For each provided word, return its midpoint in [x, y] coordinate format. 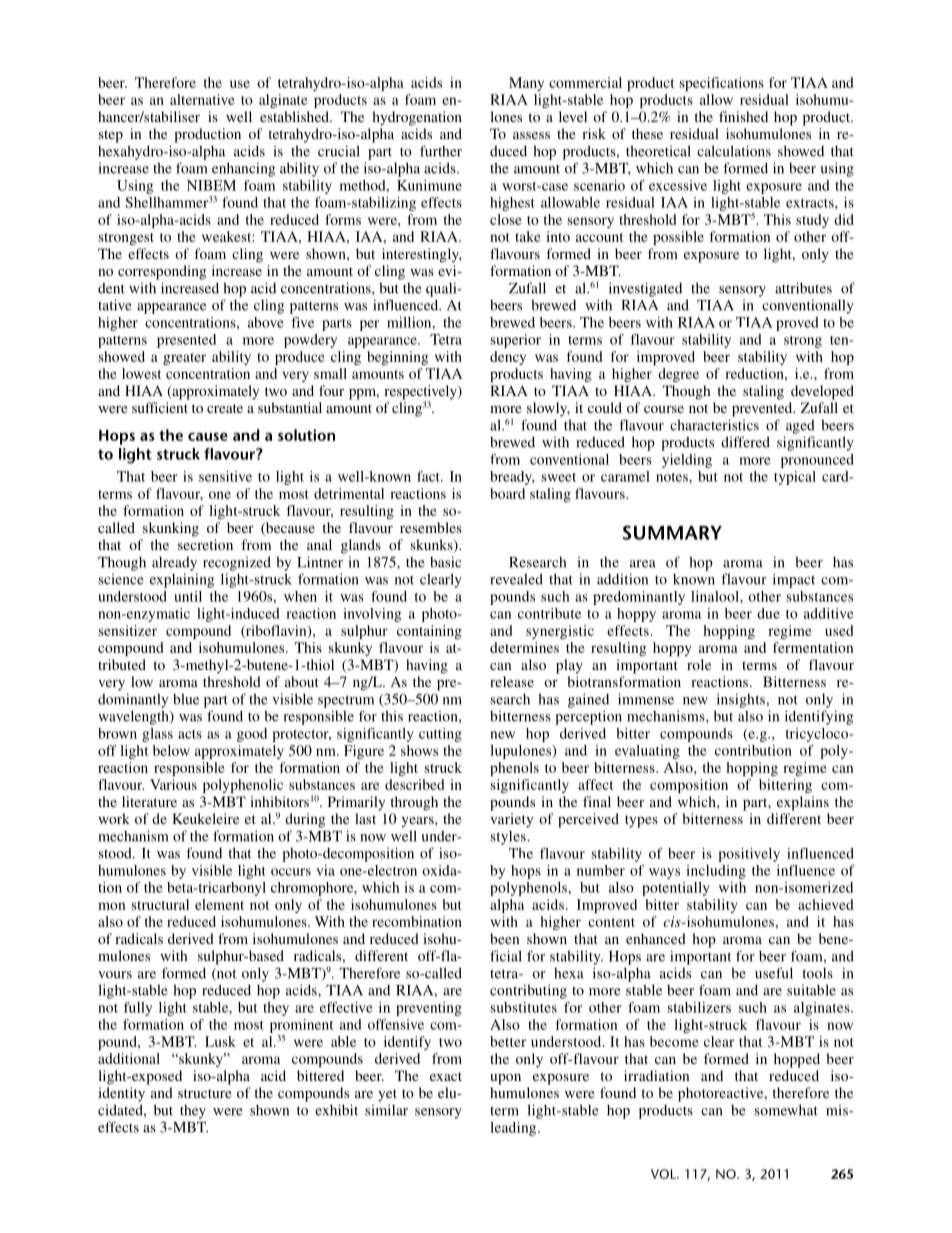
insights [742, 700]
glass [157, 735]
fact [429, 476]
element [219, 904]
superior [516, 341]
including [716, 872]
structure [205, 1093]
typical [795, 478]
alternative [202, 99]
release [512, 681]
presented [186, 341]
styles [509, 838]
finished [743, 116]
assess [531, 135]
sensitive [225, 476]
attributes [803, 288]
